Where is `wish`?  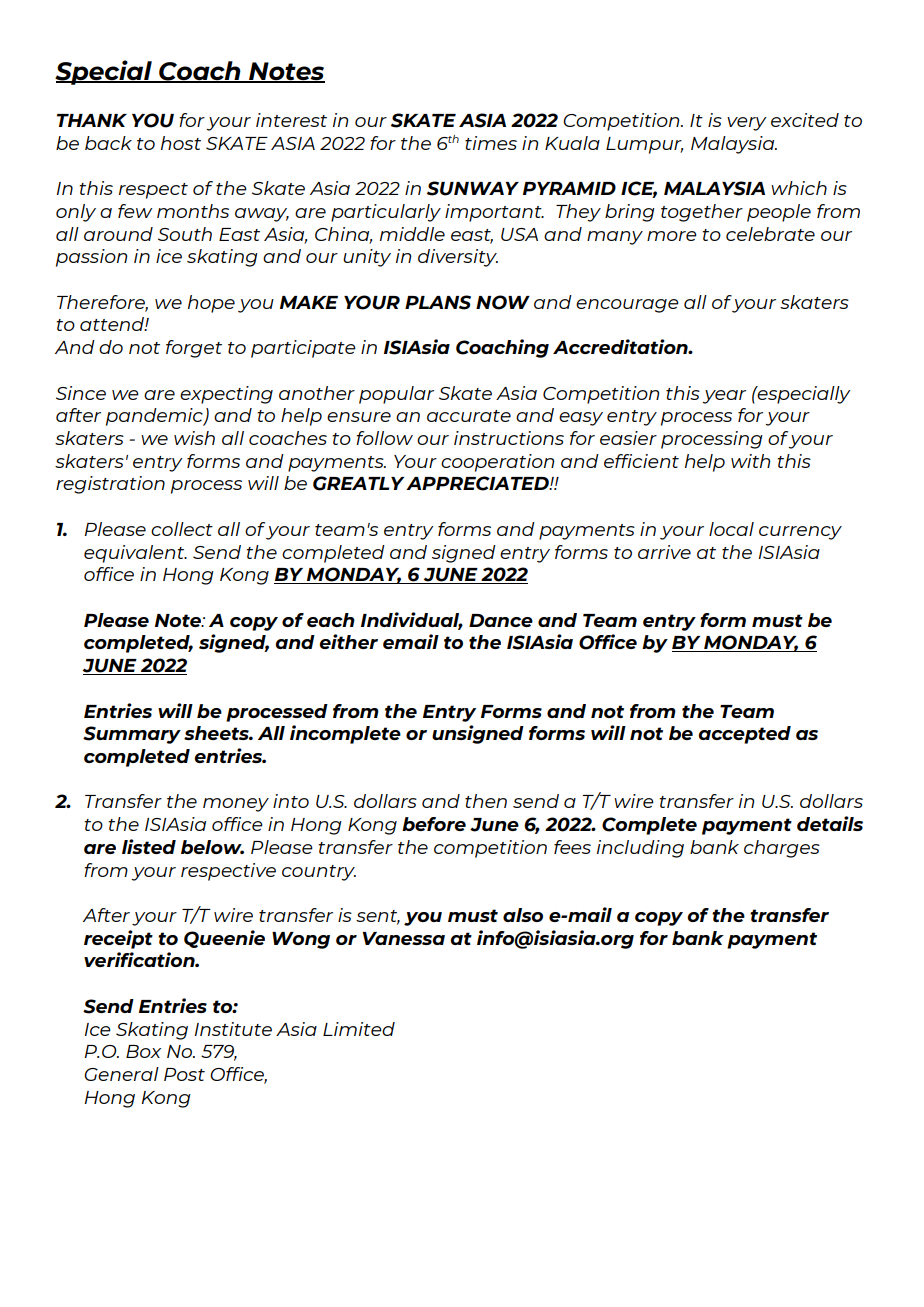
wish is located at coordinates (194, 438).
